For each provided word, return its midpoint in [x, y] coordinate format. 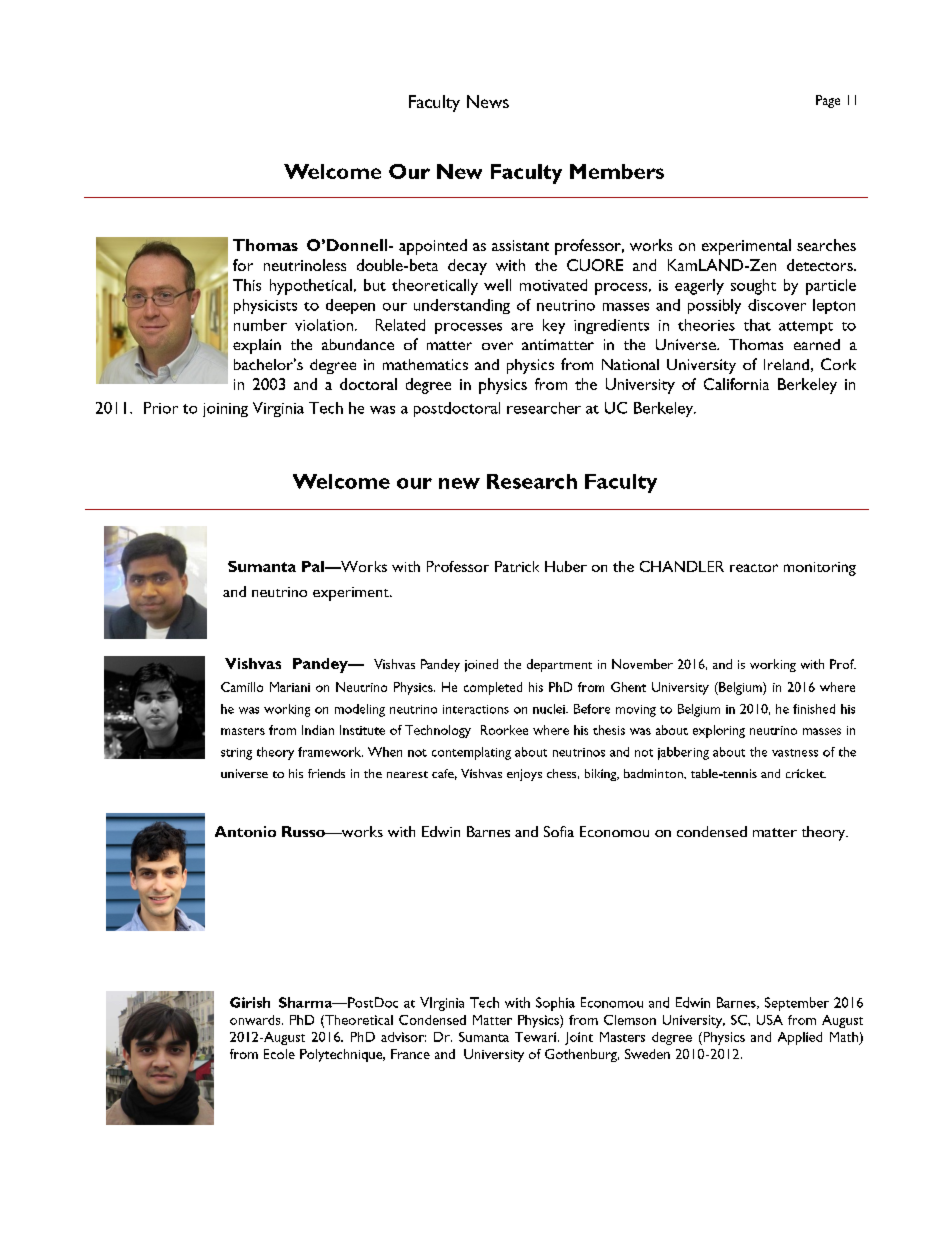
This [247, 285]
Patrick [517, 566]
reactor [754, 568]
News [488, 101]
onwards [256, 1020]
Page [828, 101]
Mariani [290, 687]
